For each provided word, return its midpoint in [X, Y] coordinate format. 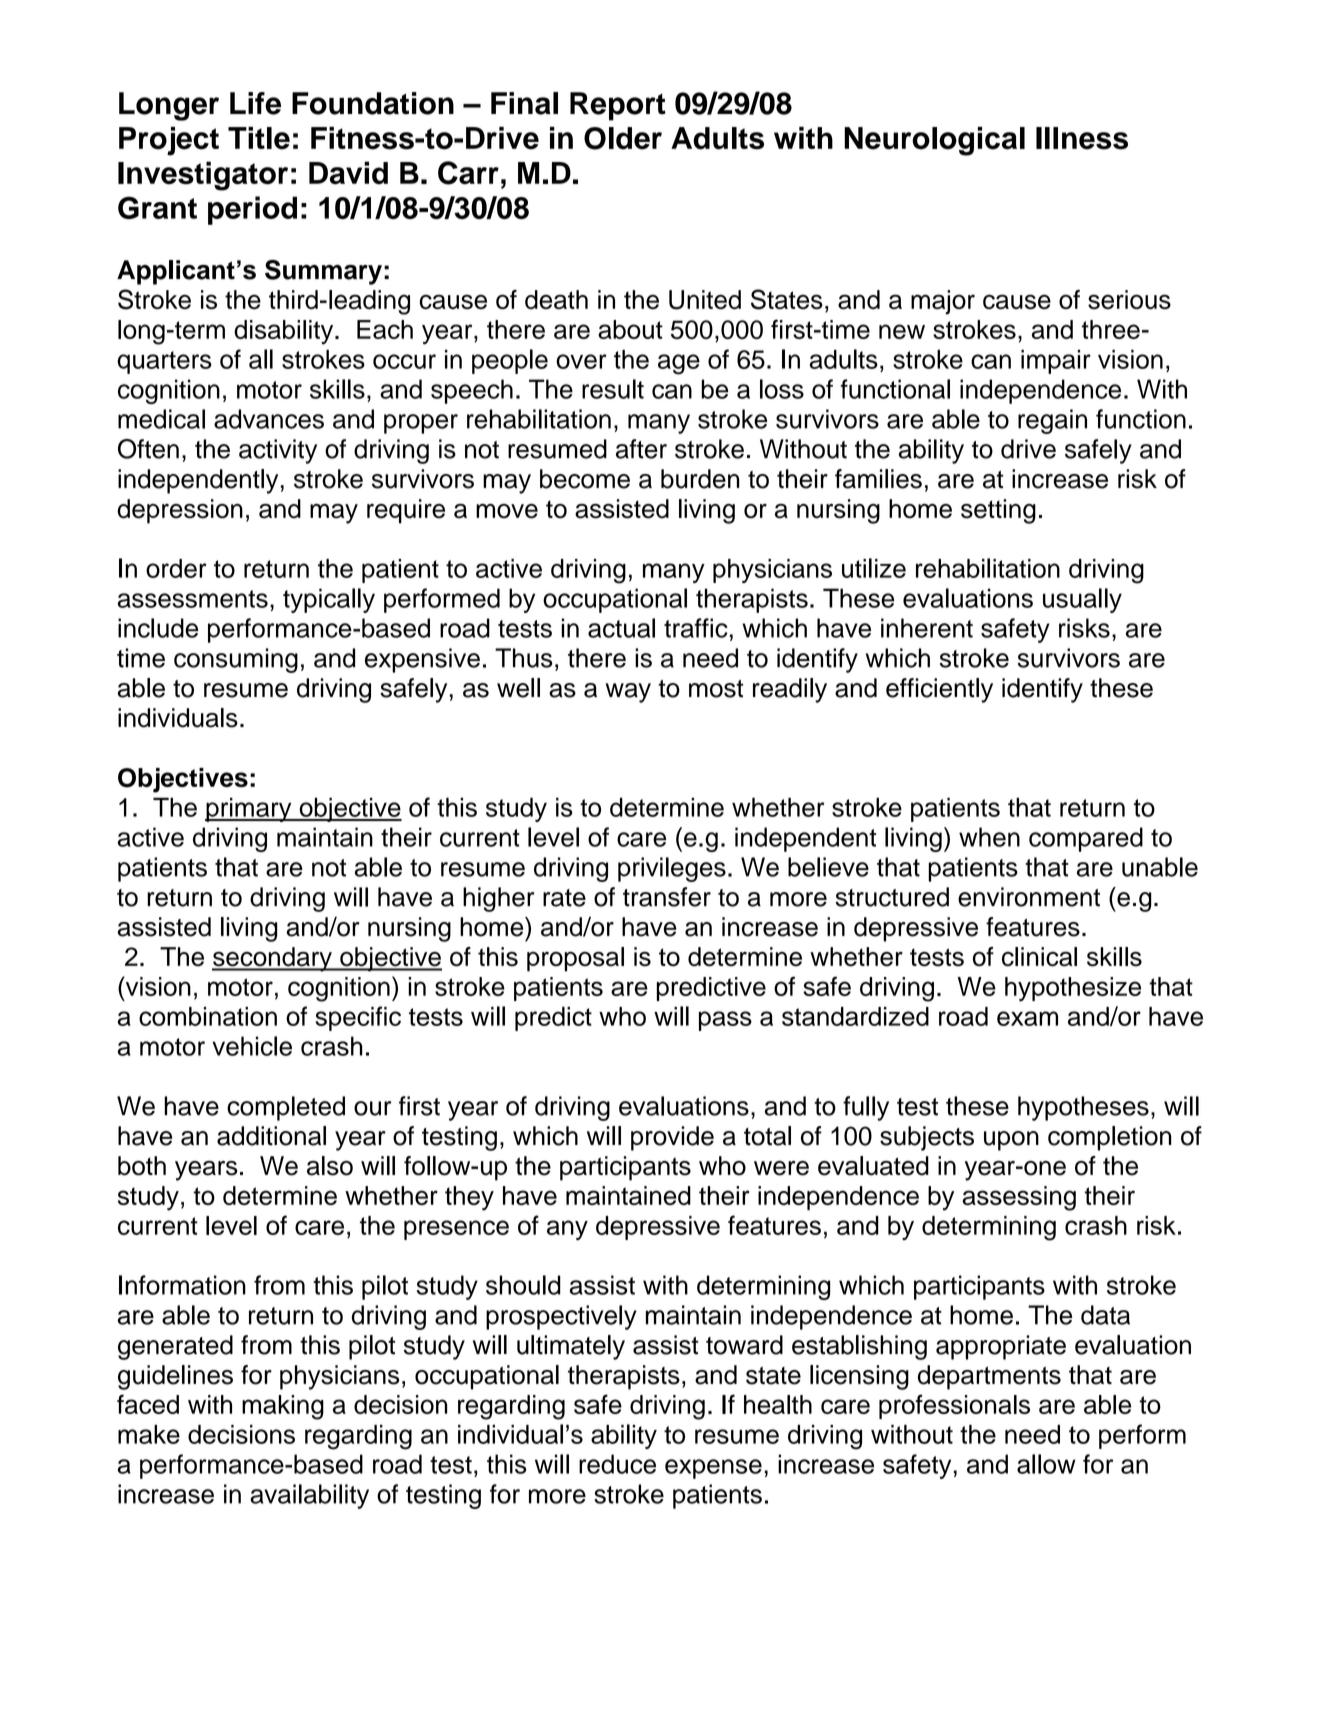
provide [672, 1138]
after [641, 449]
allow [1046, 1464]
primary [249, 809]
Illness [1082, 138]
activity [278, 451]
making [283, 1407]
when [989, 837]
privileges [672, 869]
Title [259, 138]
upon [1011, 1141]
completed [286, 1108]
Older [623, 138]
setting [998, 511]
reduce [617, 1464]
